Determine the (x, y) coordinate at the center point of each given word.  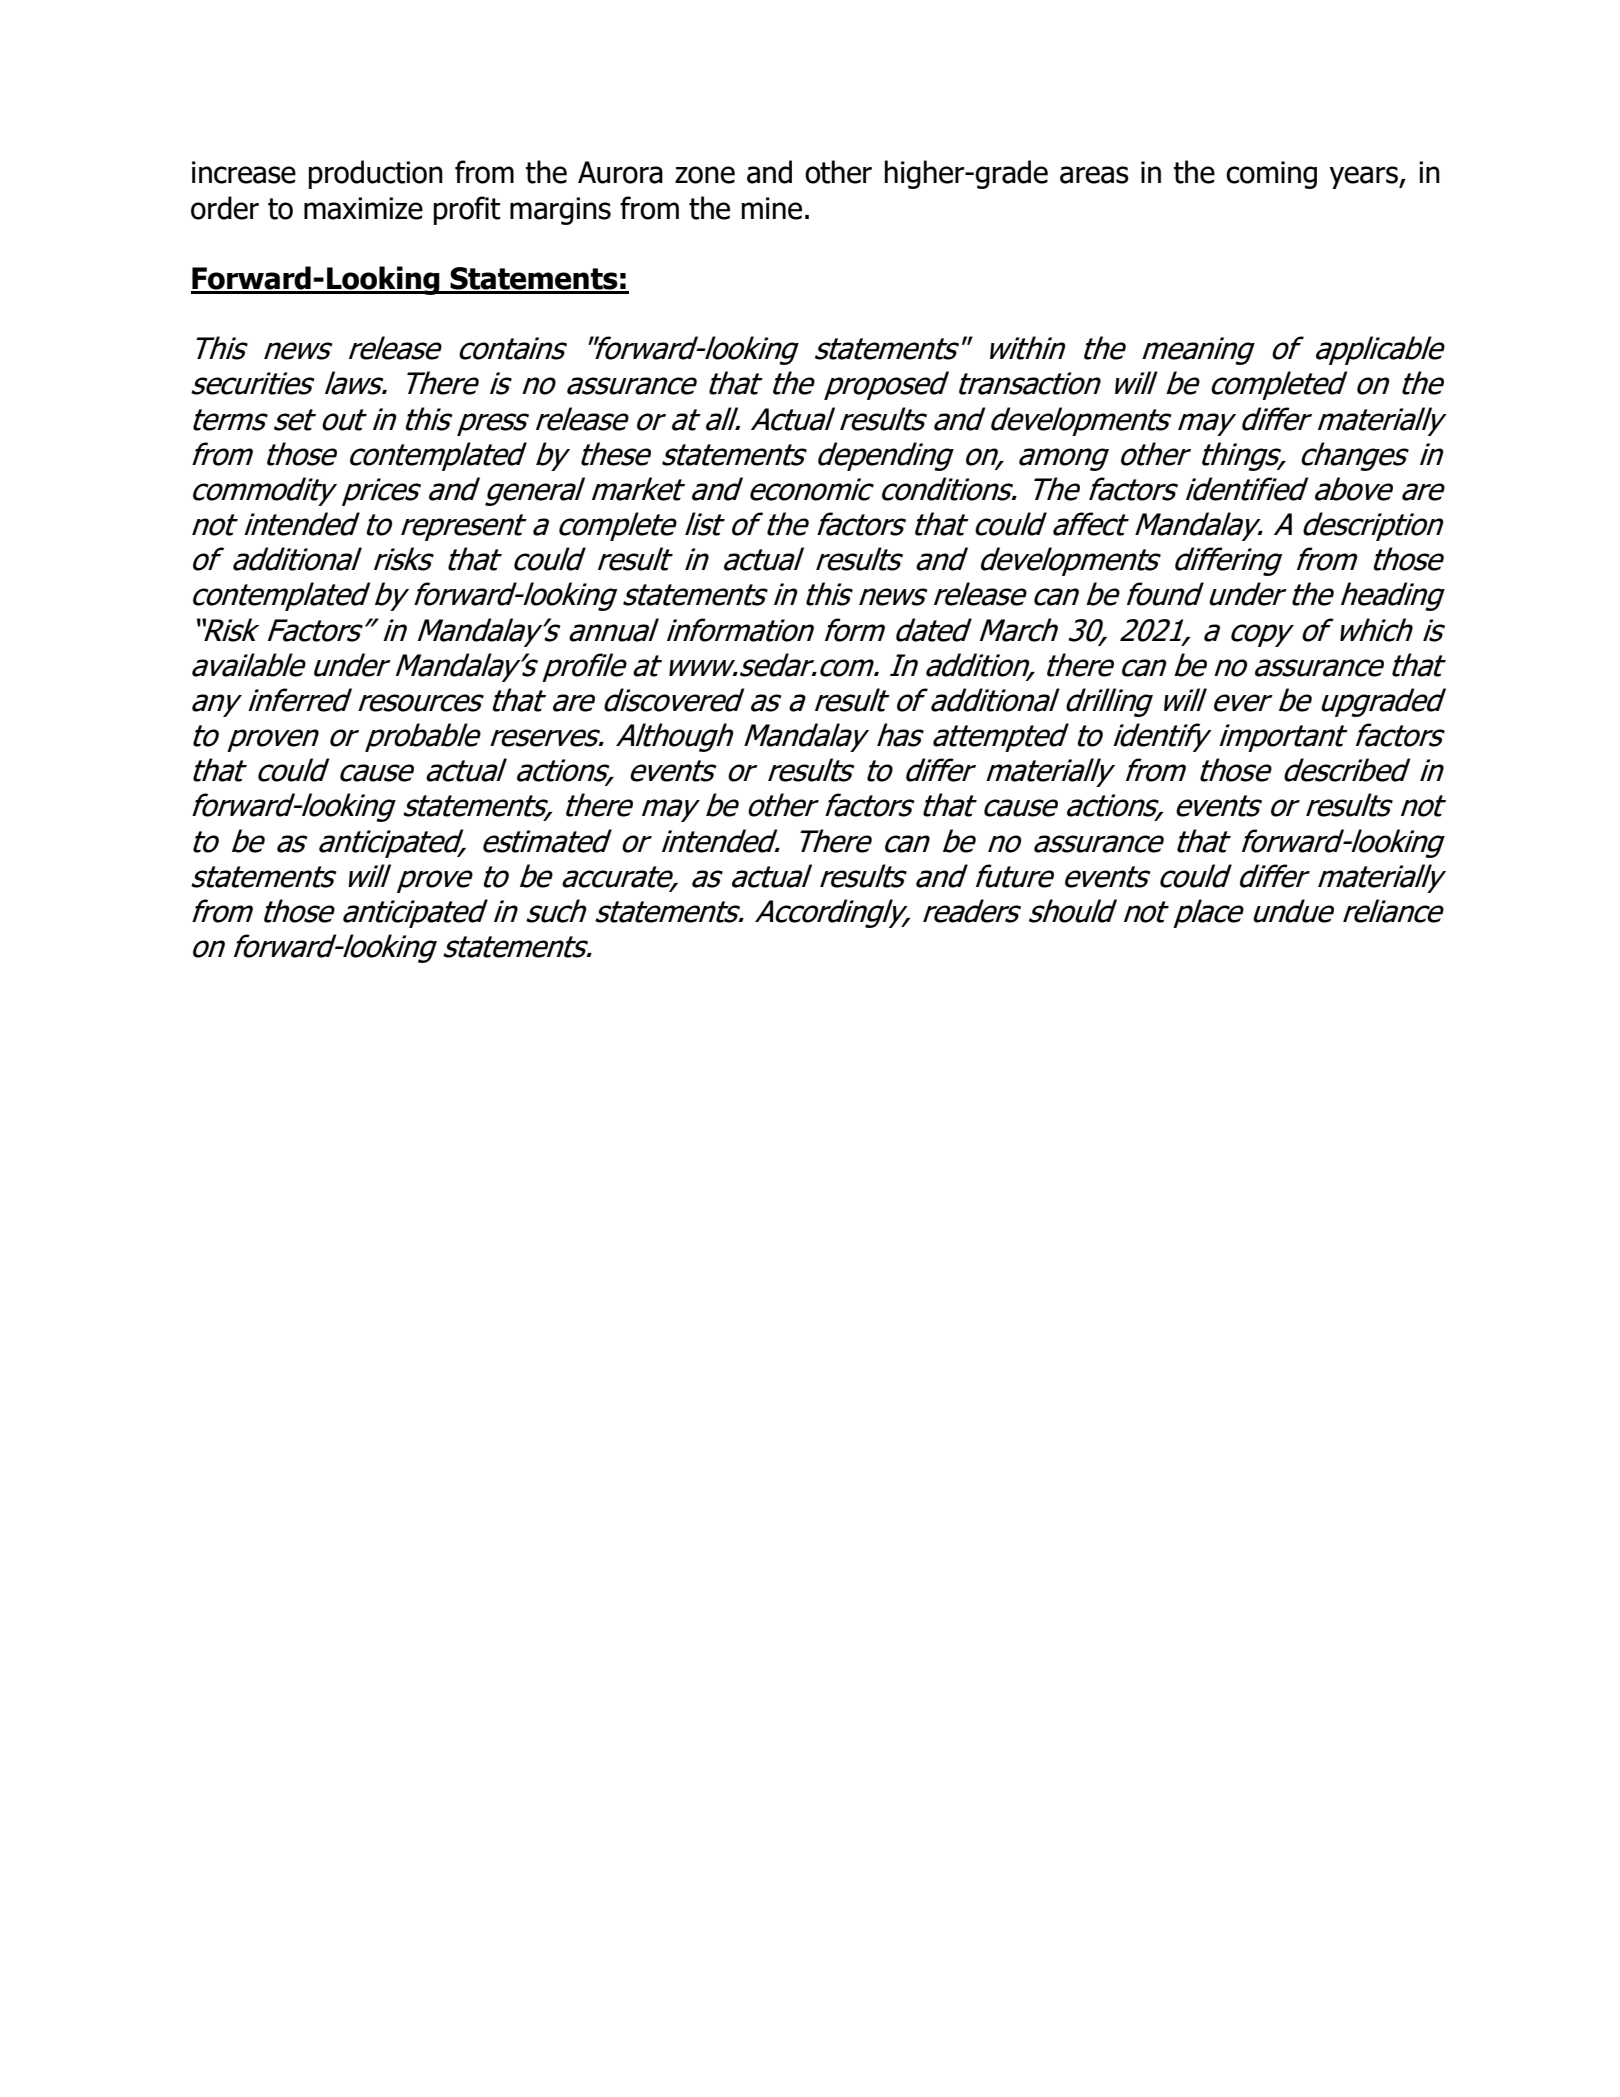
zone (705, 175)
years (1364, 177)
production (376, 174)
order (225, 208)
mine (772, 208)
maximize (363, 208)
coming (1271, 175)
